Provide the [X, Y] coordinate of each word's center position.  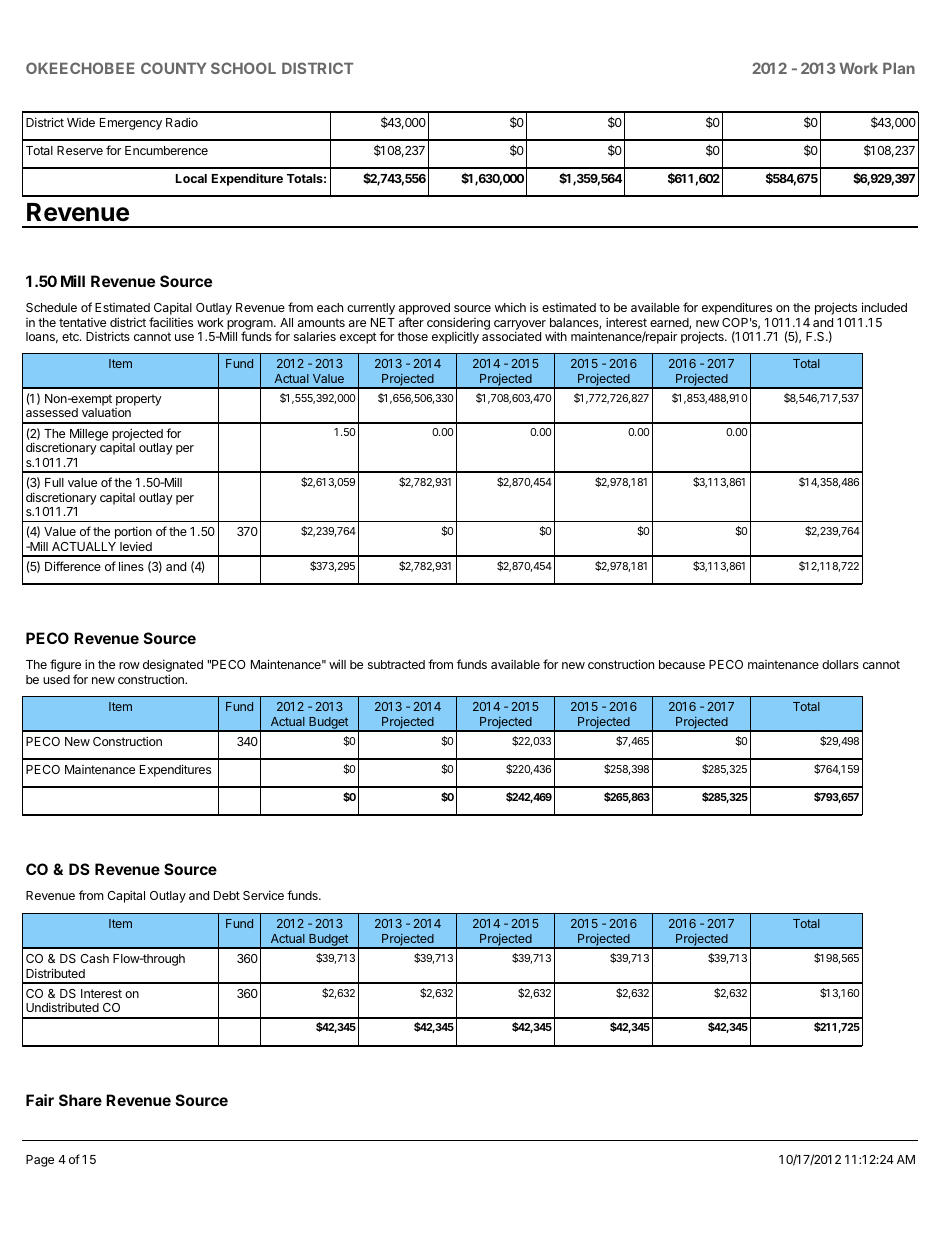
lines [131, 566]
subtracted [396, 664]
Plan [899, 68]
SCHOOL [243, 68]
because [682, 664]
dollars [840, 664]
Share [80, 1100]
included [884, 307]
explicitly [455, 337]
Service [263, 895]
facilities [171, 322]
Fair [40, 1100]
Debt [227, 895]
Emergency [131, 124]
